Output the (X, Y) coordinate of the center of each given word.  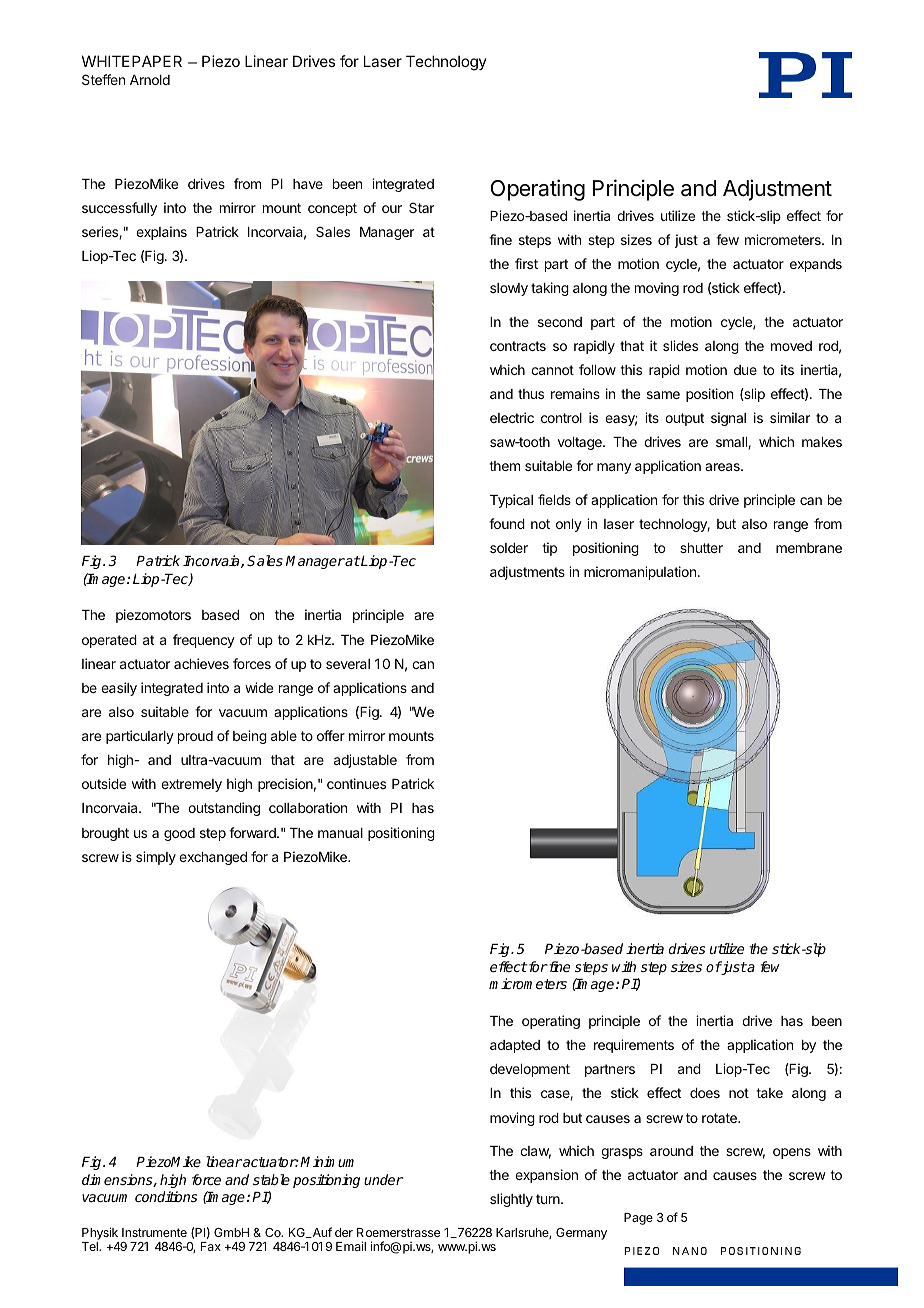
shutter (701, 548)
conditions (166, 1196)
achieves (201, 663)
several (348, 664)
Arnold (150, 80)
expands (816, 265)
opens (792, 1153)
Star (421, 207)
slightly (511, 1200)
